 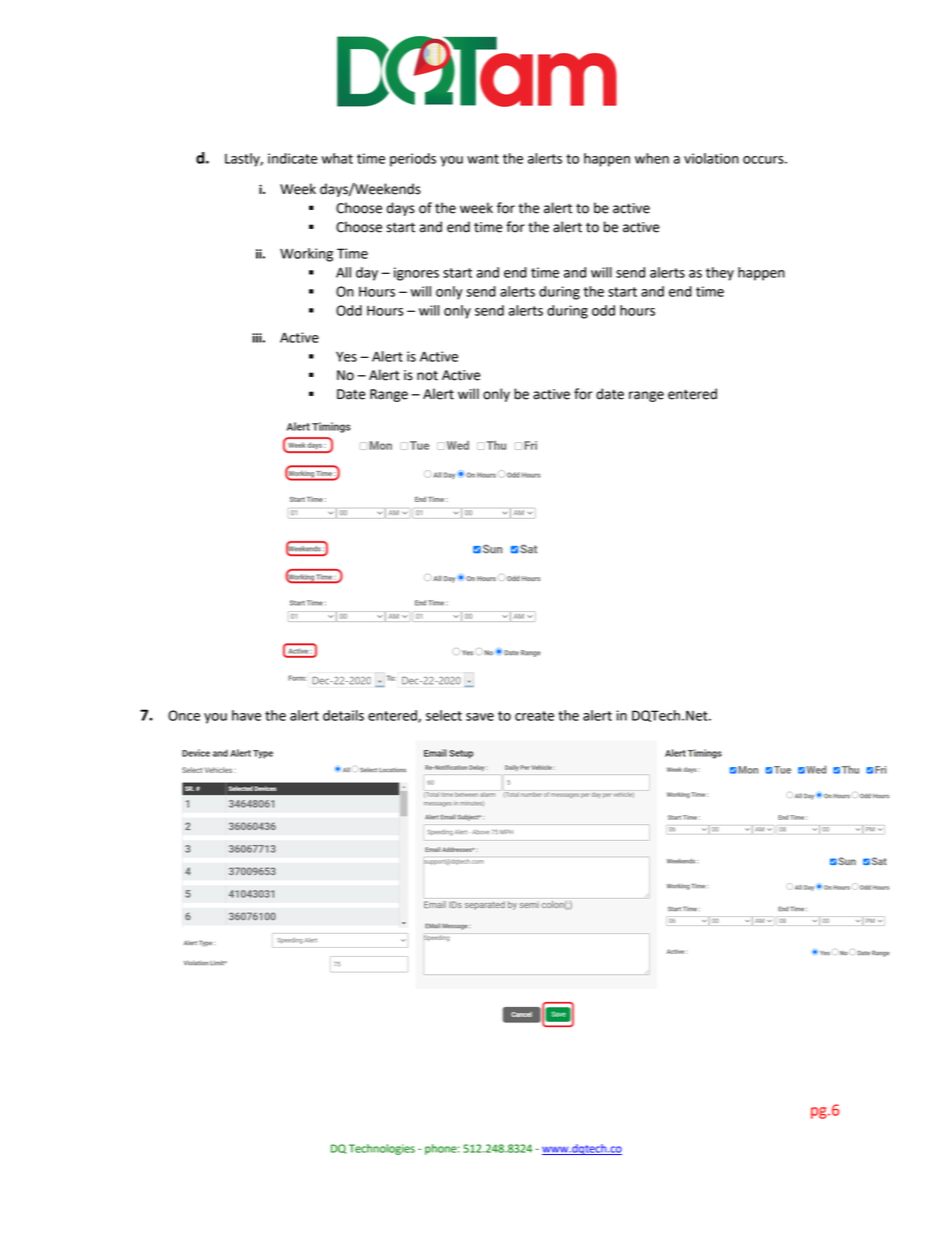 I want to click on Once, so click(x=184, y=715).
